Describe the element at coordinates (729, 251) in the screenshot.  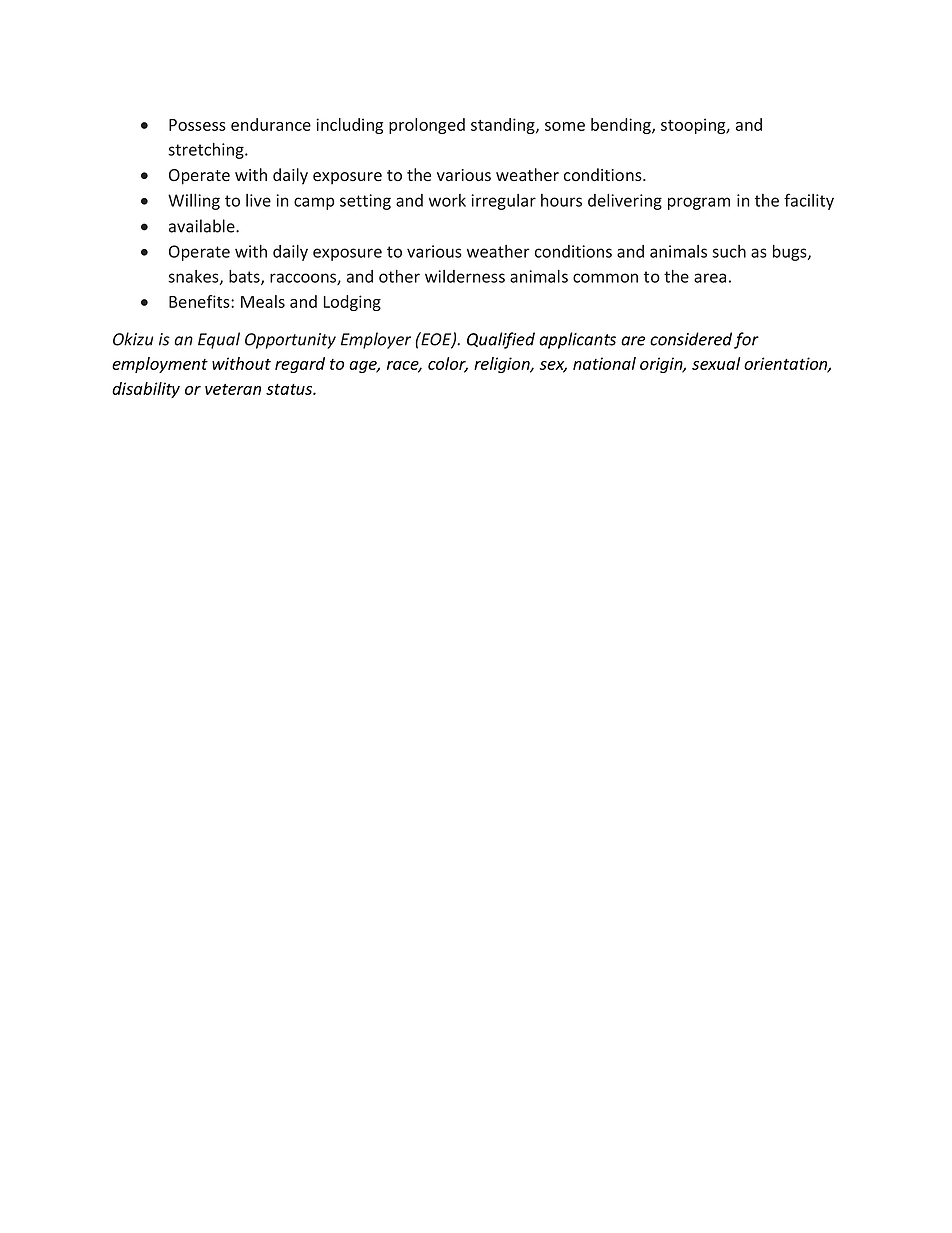
I see `such` at that location.
